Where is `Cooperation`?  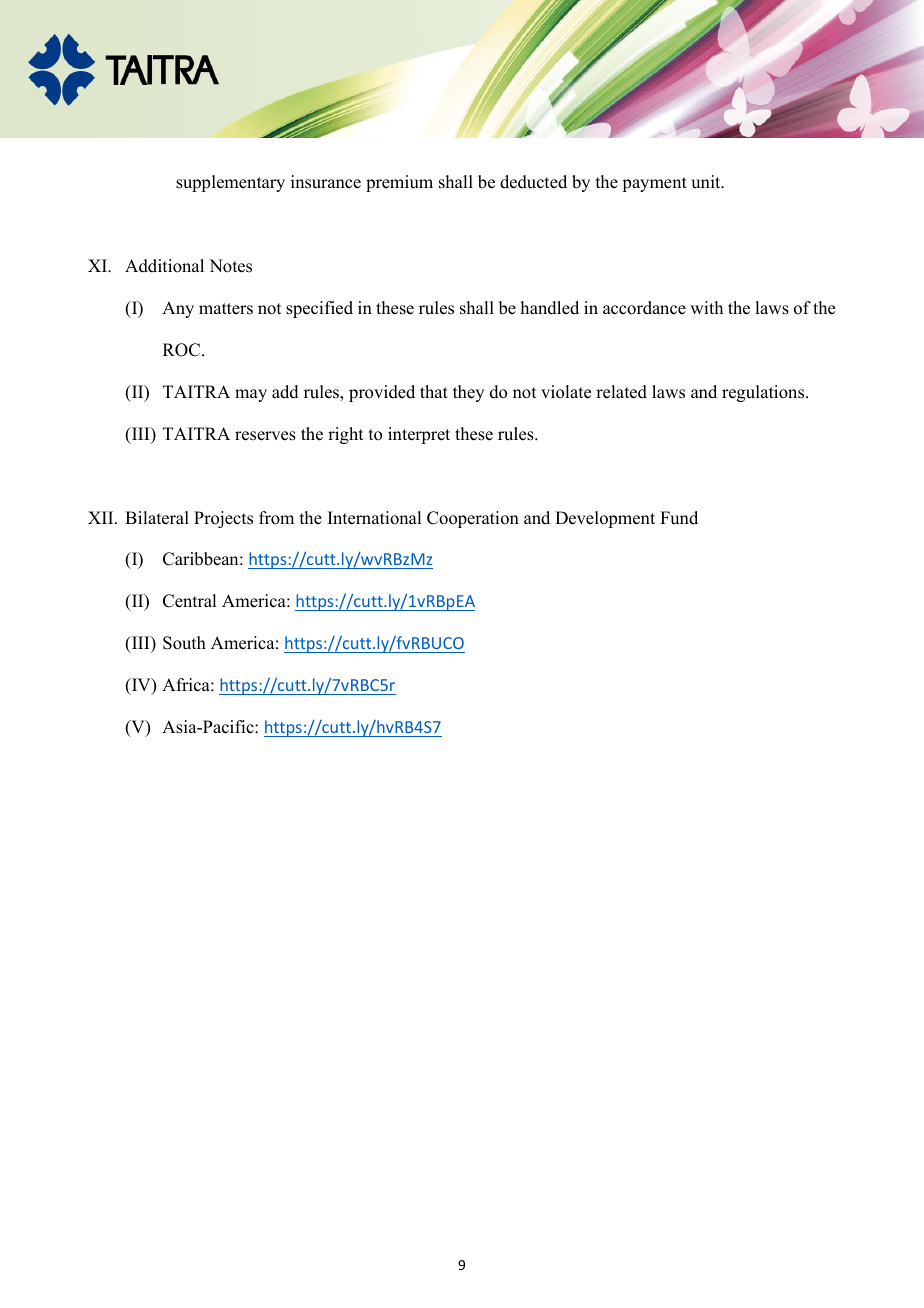
Cooperation is located at coordinates (473, 519).
